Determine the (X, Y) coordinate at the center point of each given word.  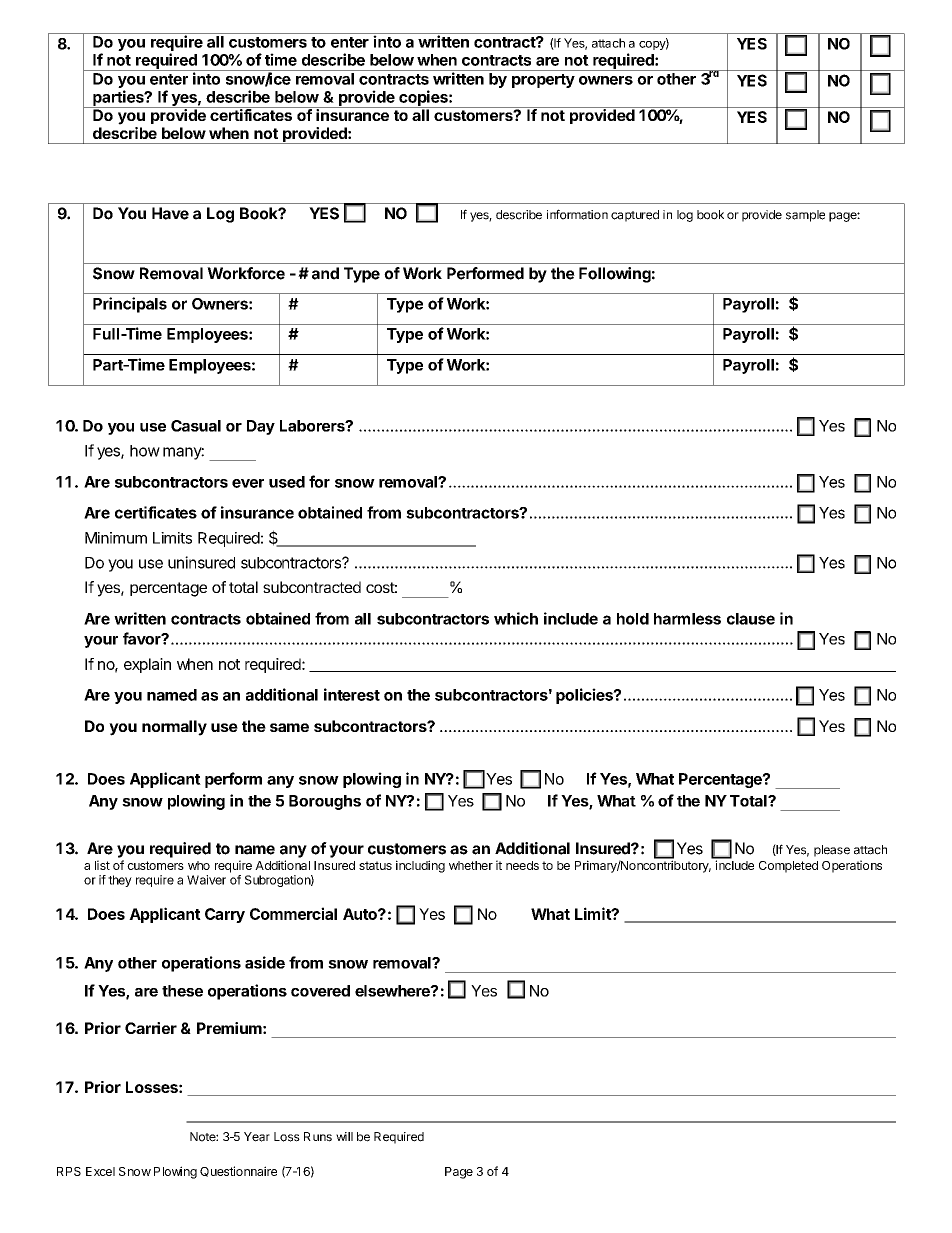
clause (751, 619)
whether (471, 865)
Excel (100, 1171)
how (145, 451)
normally (174, 728)
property (543, 81)
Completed (788, 867)
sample (805, 216)
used (287, 482)
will (344, 1136)
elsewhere (393, 991)
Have (170, 213)
